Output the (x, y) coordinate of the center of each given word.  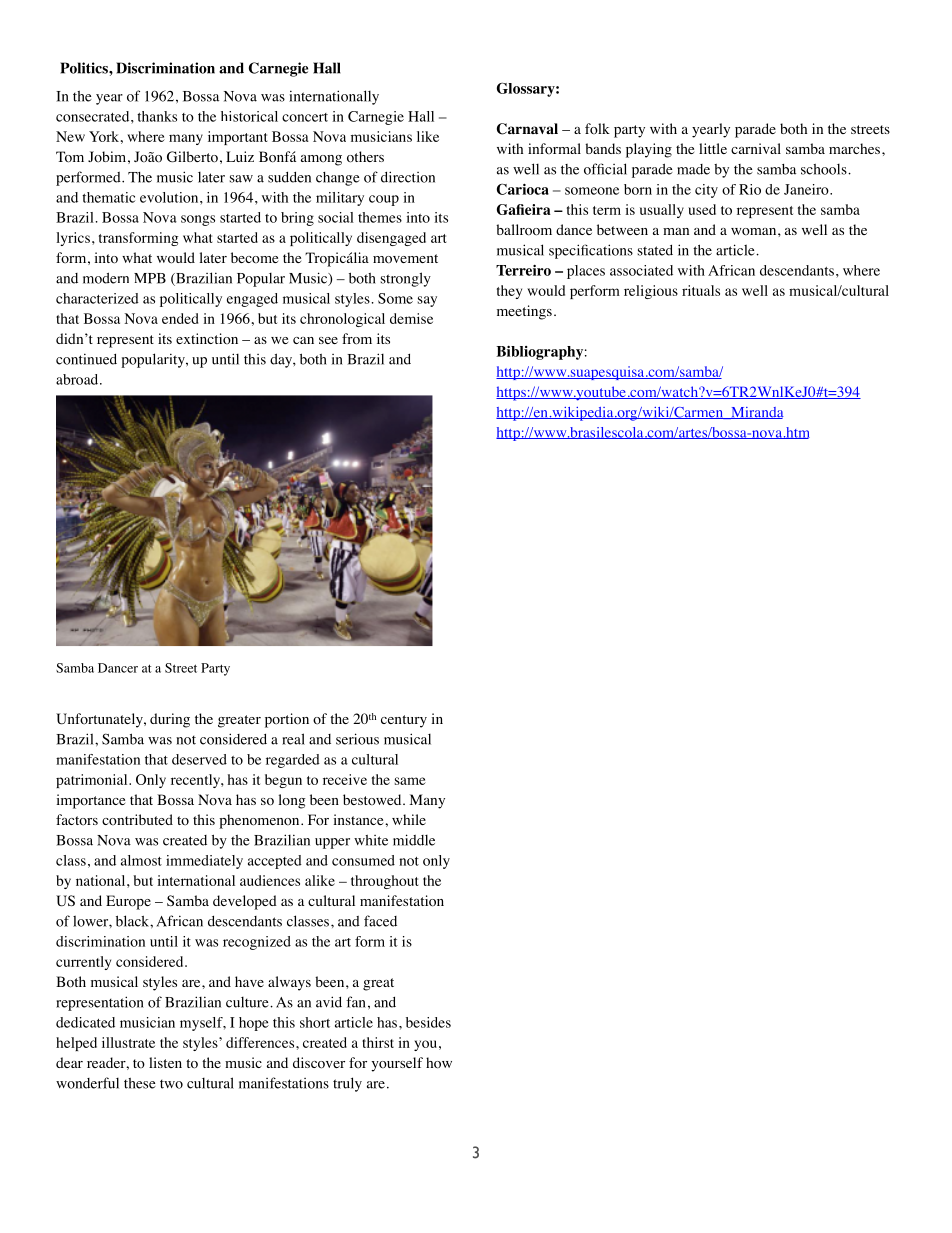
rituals (701, 290)
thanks (157, 116)
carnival (756, 148)
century (404, 721)
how (439, 1063)
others (365, 157)
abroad (78, 379)
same (410, 781)
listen (165, 1062)
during (170, 720)
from (357, 339)
